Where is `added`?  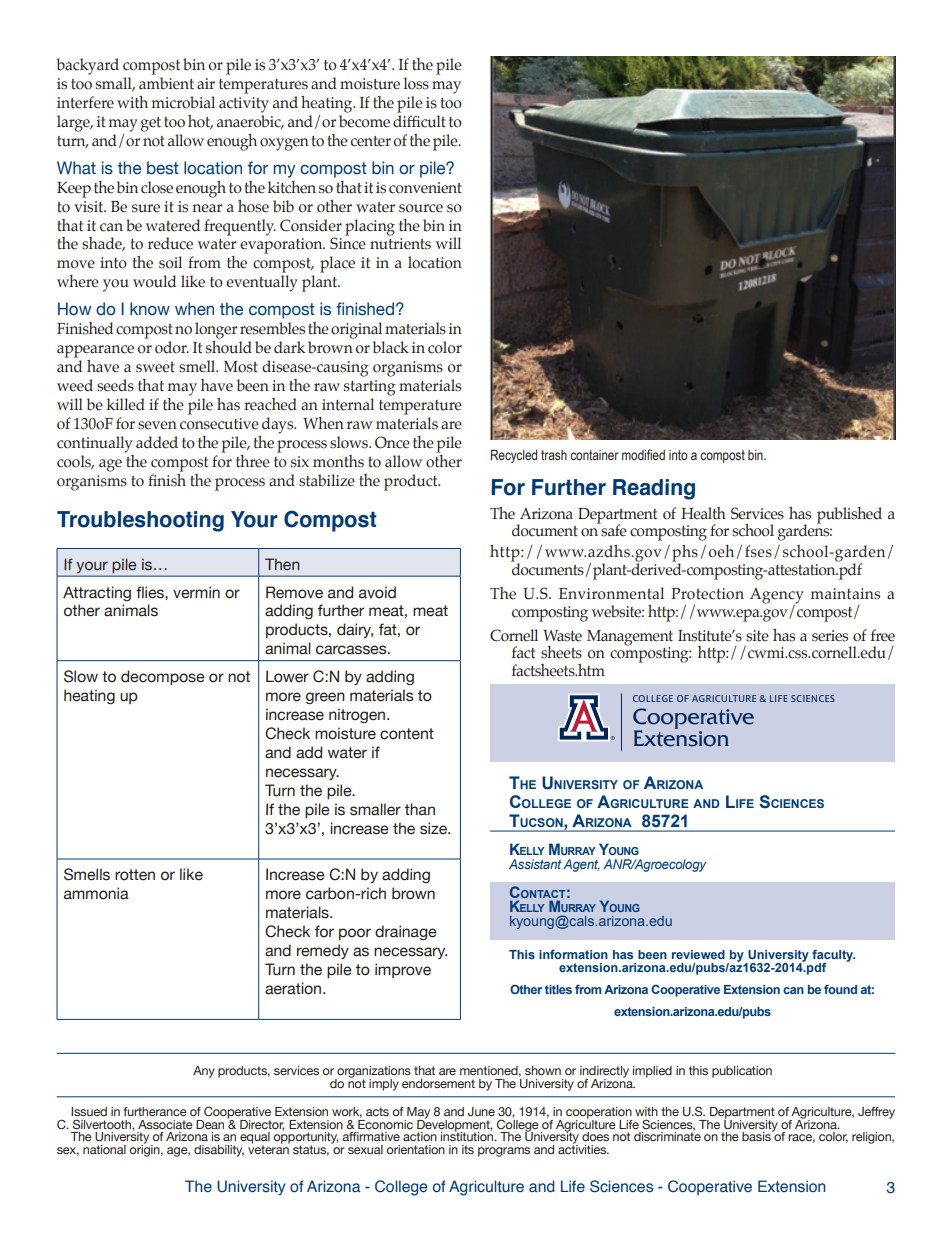
added is located at coordinates (157, 442).
